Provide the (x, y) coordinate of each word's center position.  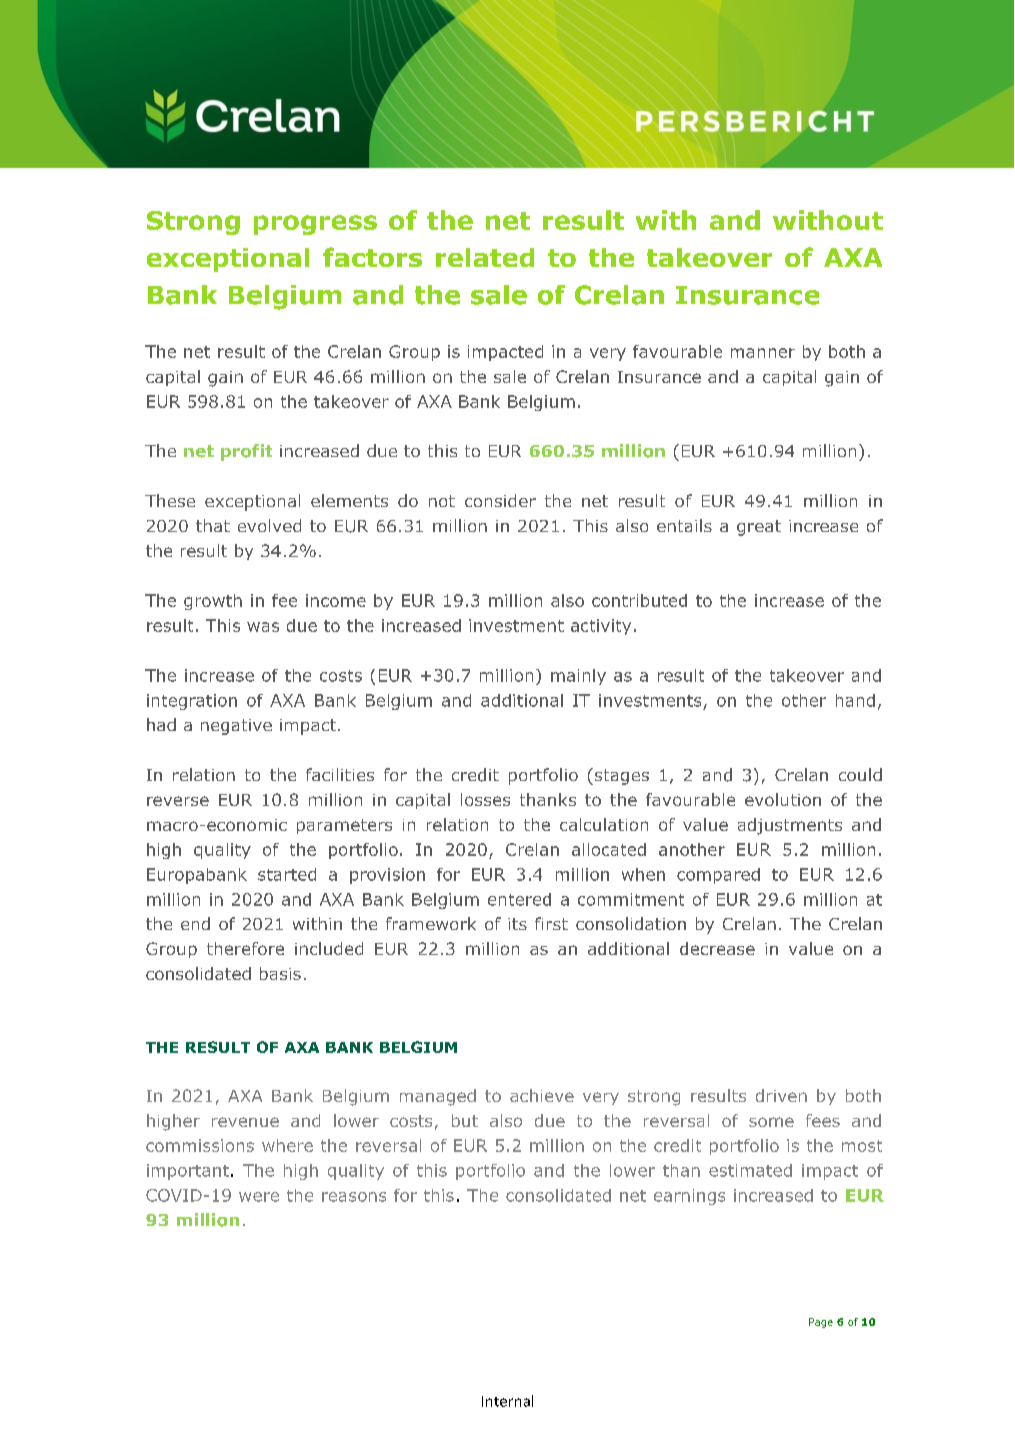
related (485, 257)
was (263, 627)
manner (763, 353)
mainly (578, 677)
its (517, 924)
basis (280, 973)
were (259, 1197)
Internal (507, 1401)
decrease (717, 948)
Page (821, 1323)
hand (855, 700)
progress (315, 225)
